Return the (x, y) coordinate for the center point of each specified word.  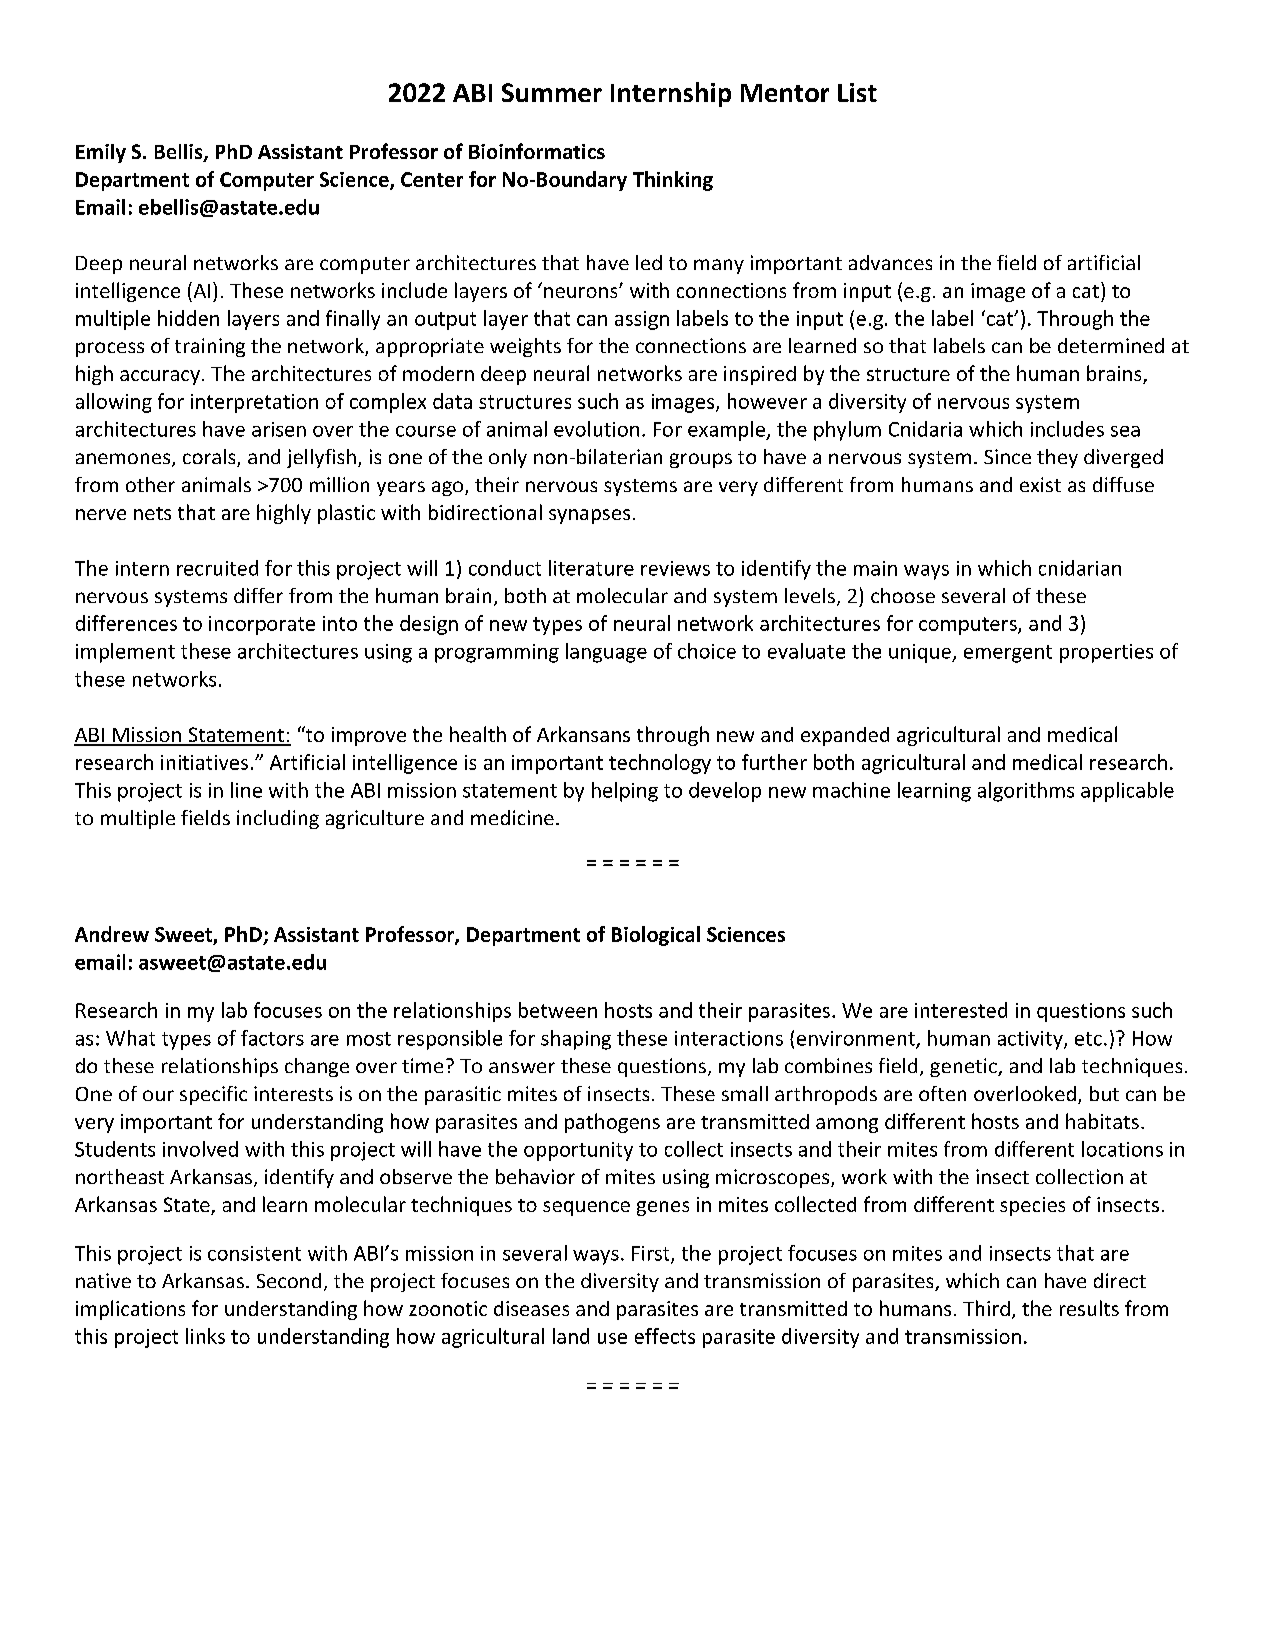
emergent (1008, 654)
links (205, 1336)
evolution (596, 429)
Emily (101, 153)
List (857, 92)
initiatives (204, 762)
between (558, 1010)
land (571, 1336)
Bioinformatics (537, 151)
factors (272, 1038)
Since (1007, 456)
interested (961, 1010)
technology (660, 764)
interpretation (254, 403)
